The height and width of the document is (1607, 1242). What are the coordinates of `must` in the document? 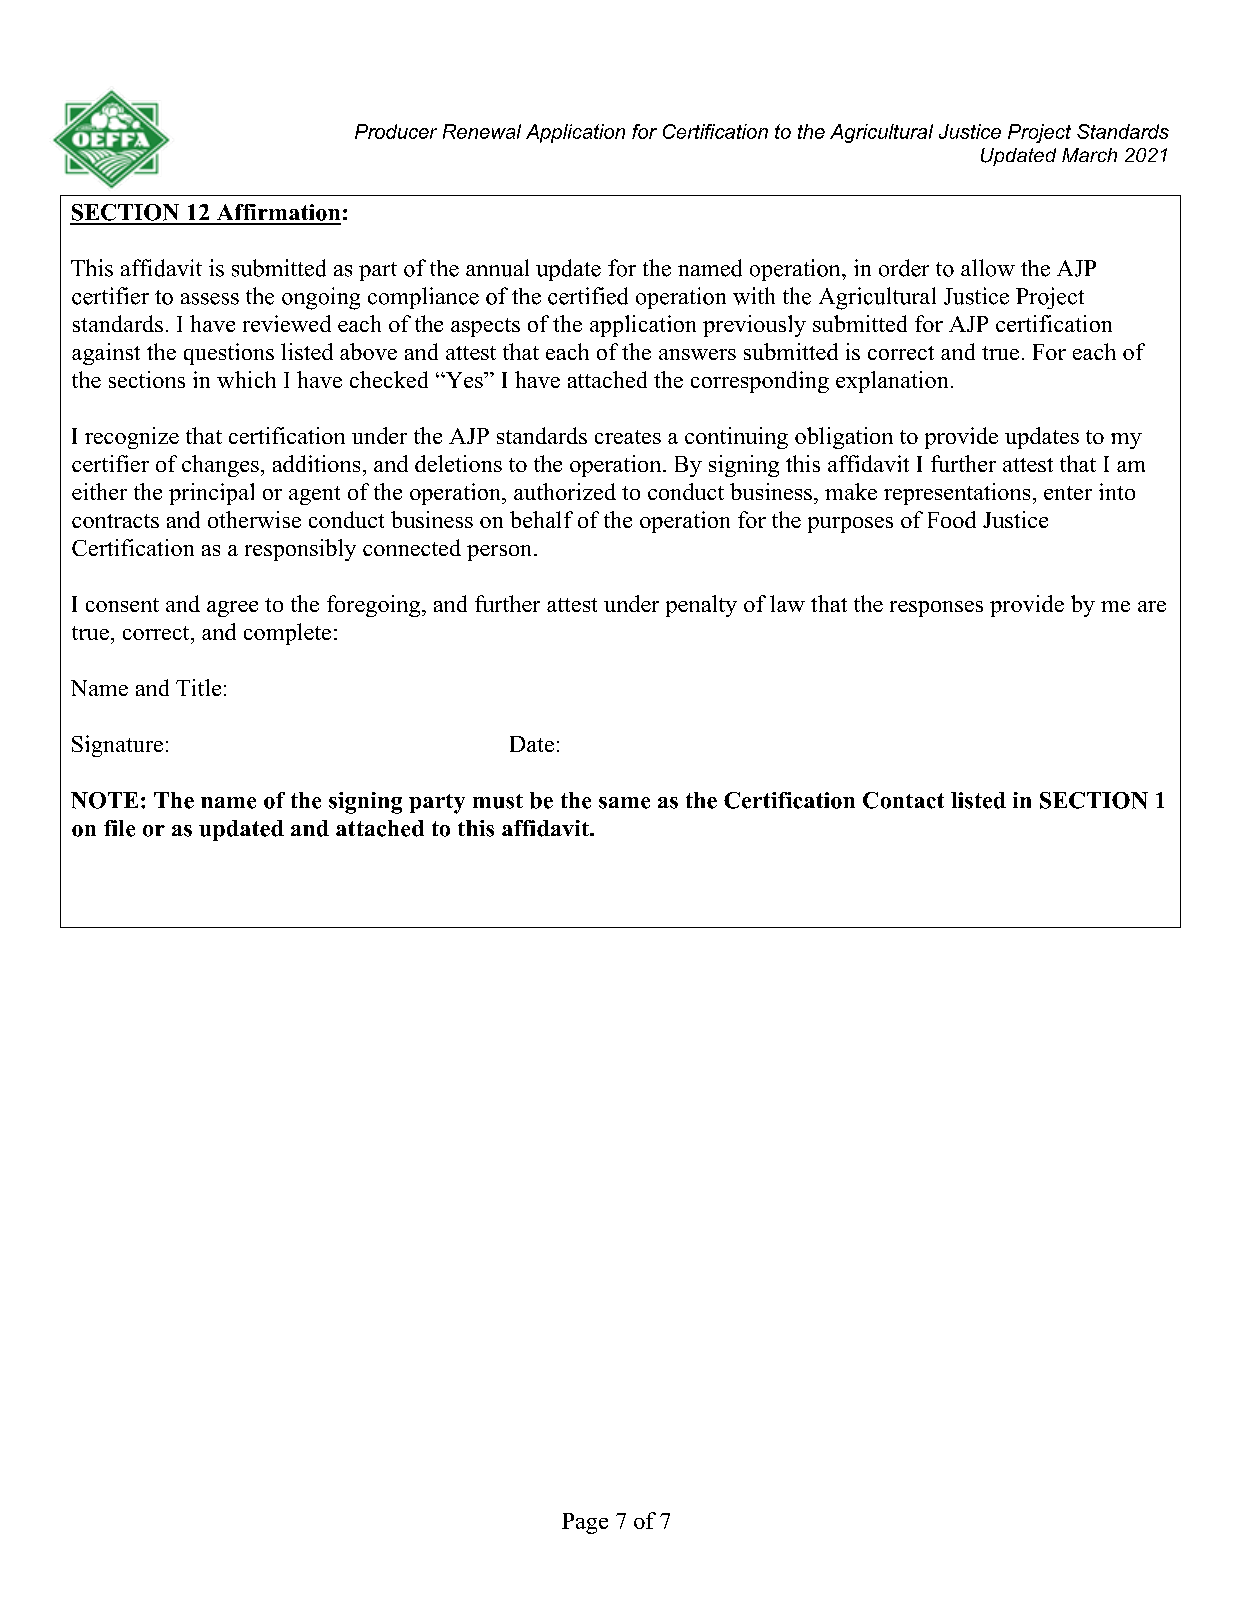 It's located at (498, 801).
